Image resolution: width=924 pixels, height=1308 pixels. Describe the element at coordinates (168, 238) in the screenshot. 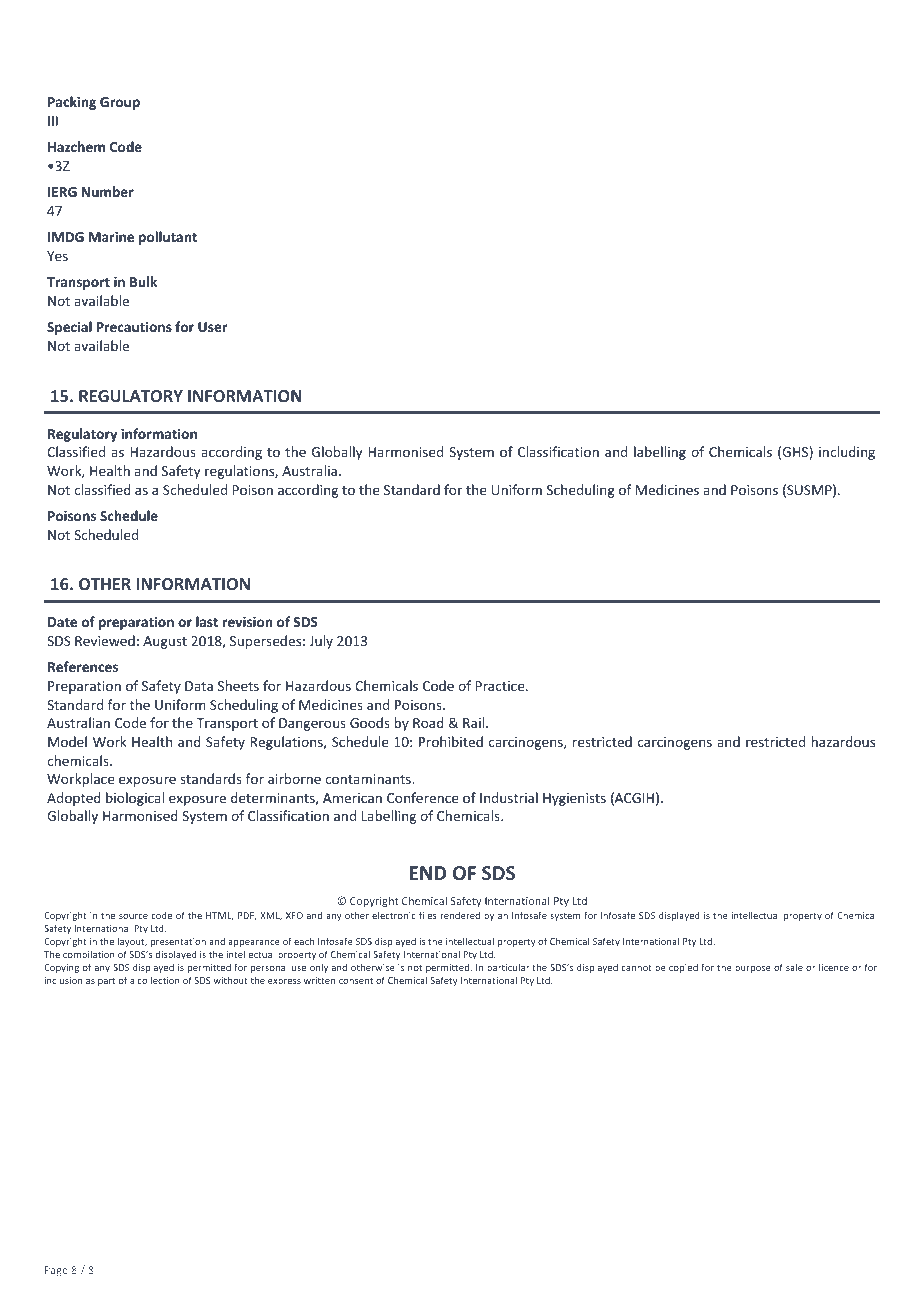

I see `pollutant` at that location.
